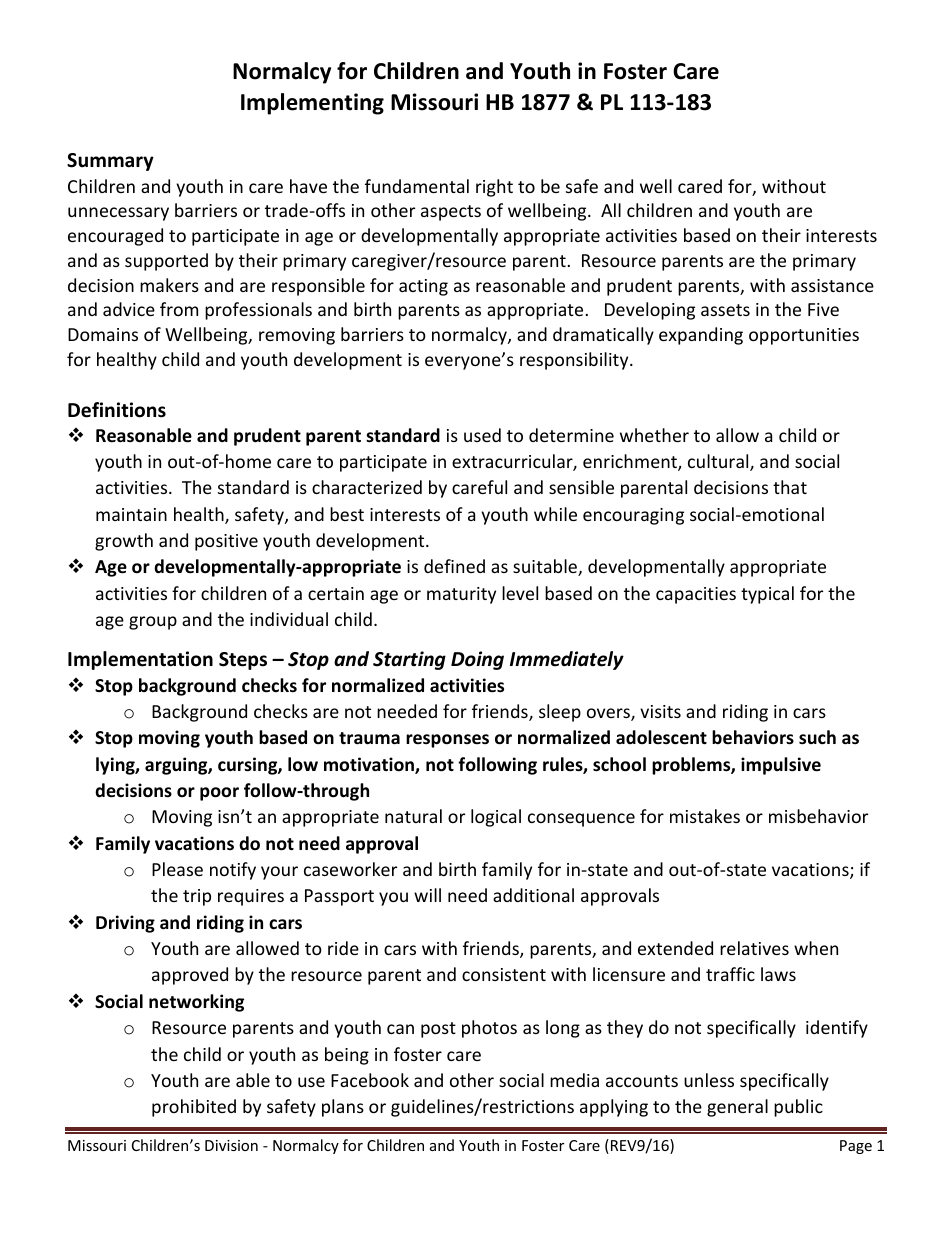 The width and height of the screenshot is (952, 1233). What do you see at coordinates (219, 794) in the screenshot?
I see `poor` at bounding box center [219, 794].
